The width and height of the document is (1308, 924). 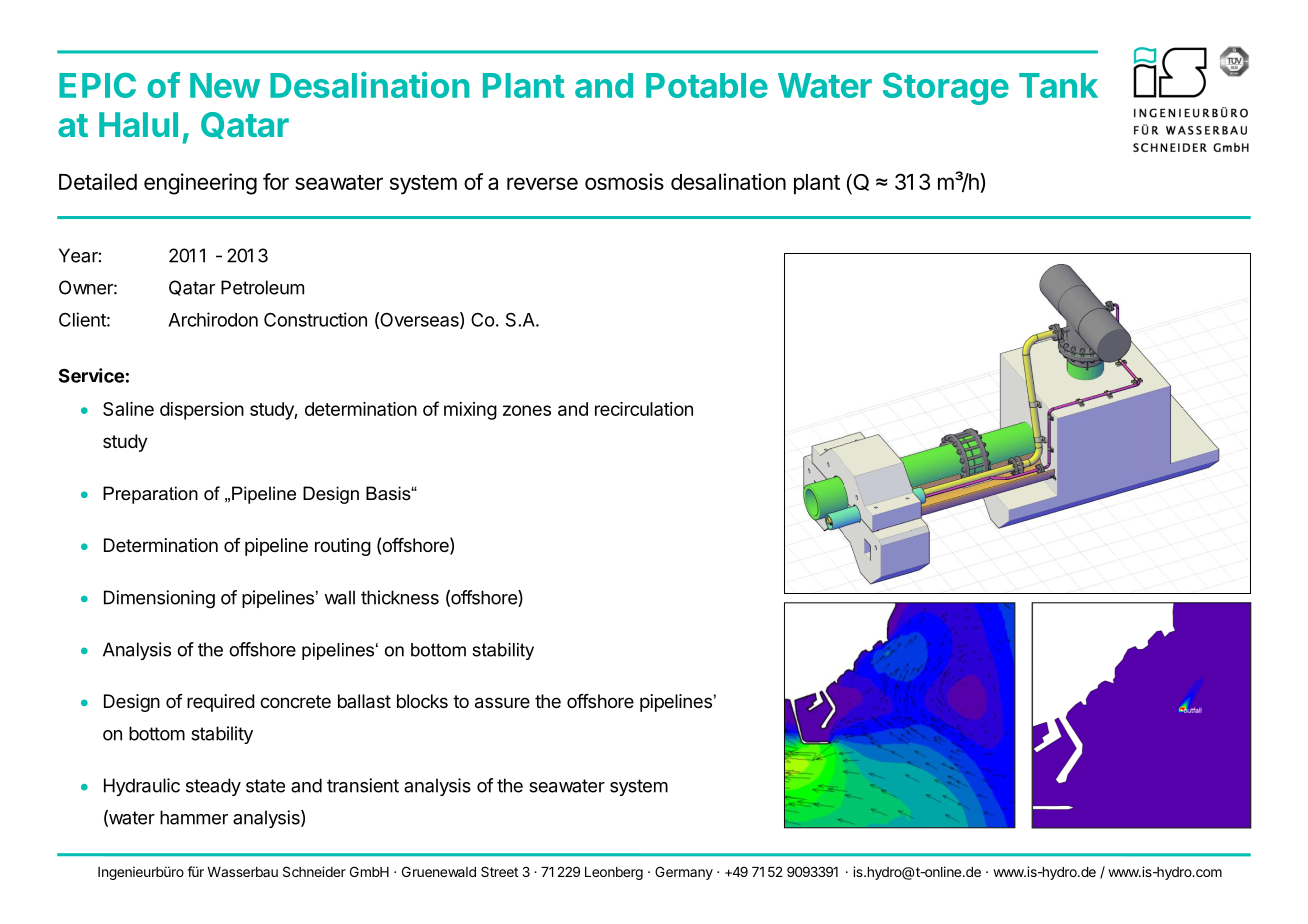 I want to click on EPIC, so click(x=97, y=85).
